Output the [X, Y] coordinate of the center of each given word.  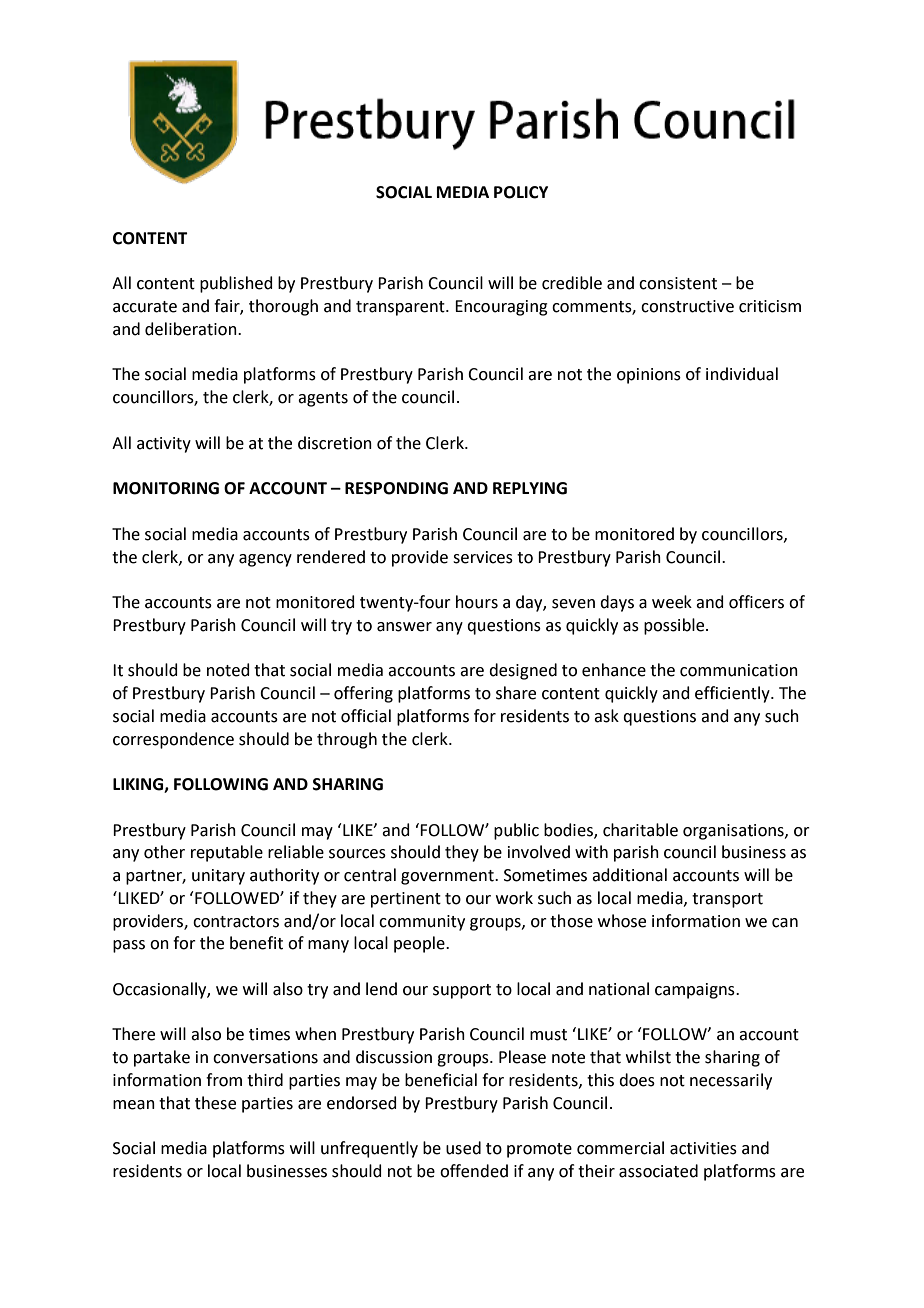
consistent [678, 283]
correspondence [173, 740]
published [236, 284]
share [516, 693]
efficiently [733, 694]
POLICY [521, 192]
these [215, 1103]
